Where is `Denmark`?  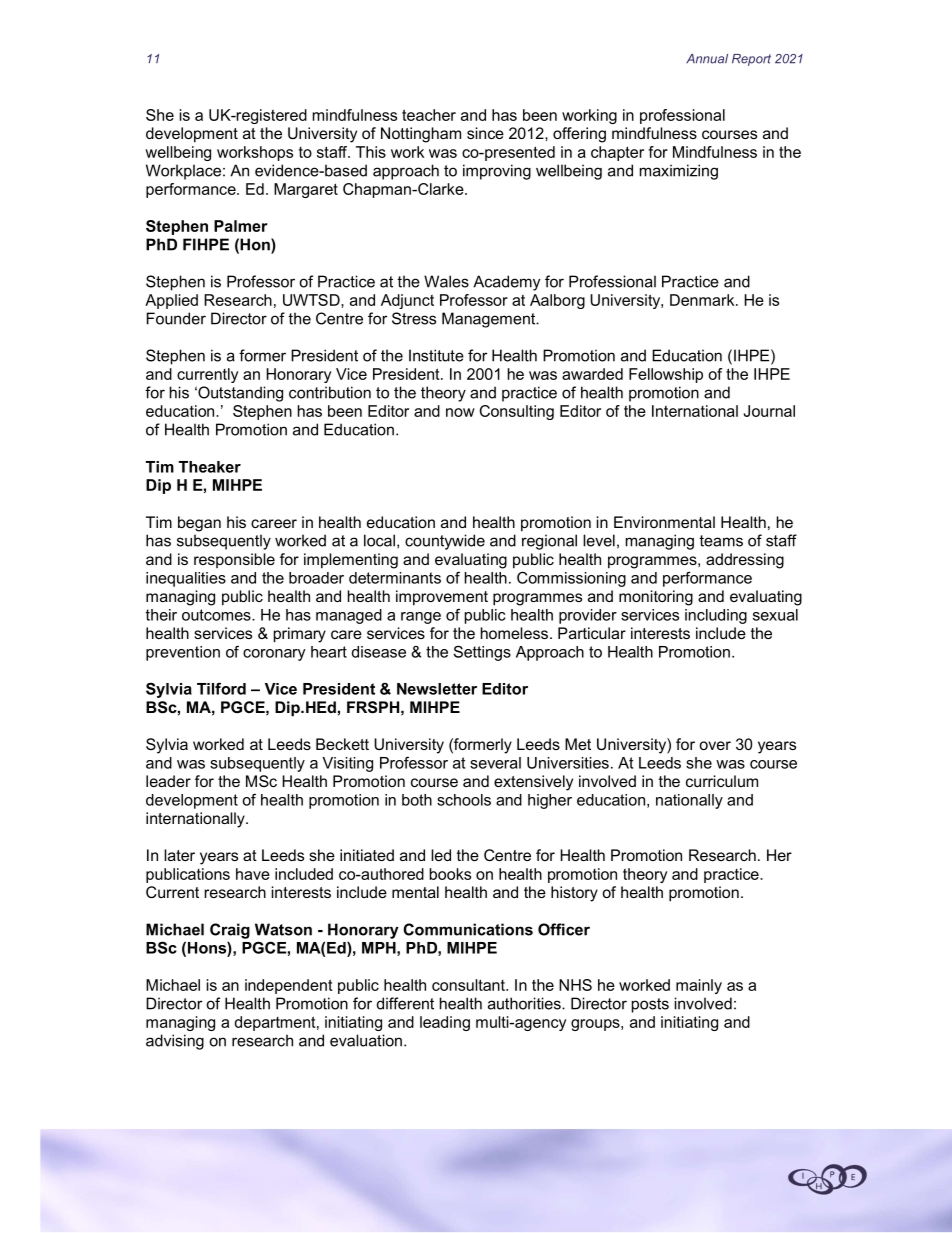 Denmark is located at coordinates (703, 300).
